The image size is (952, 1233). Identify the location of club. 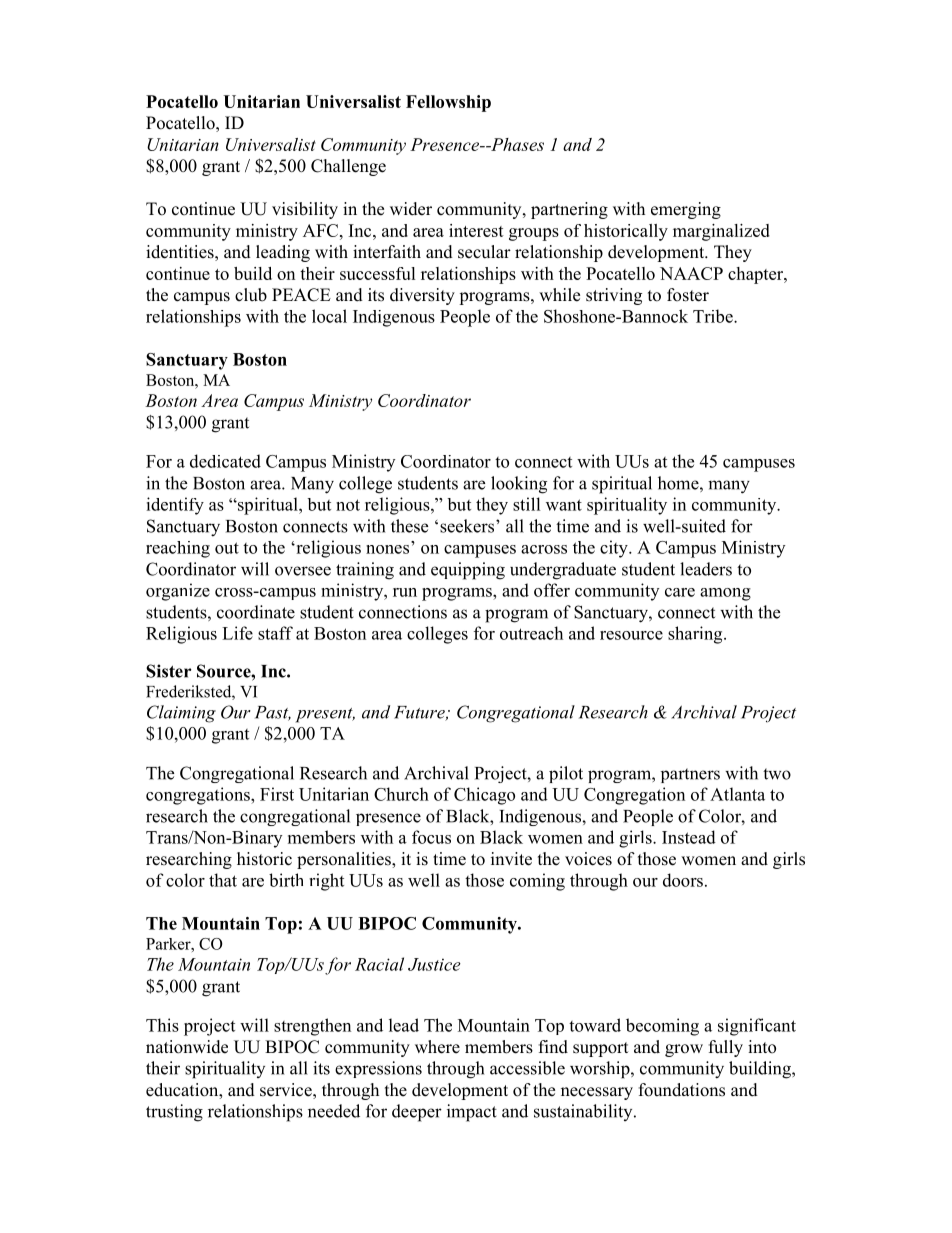
(251, 295).
